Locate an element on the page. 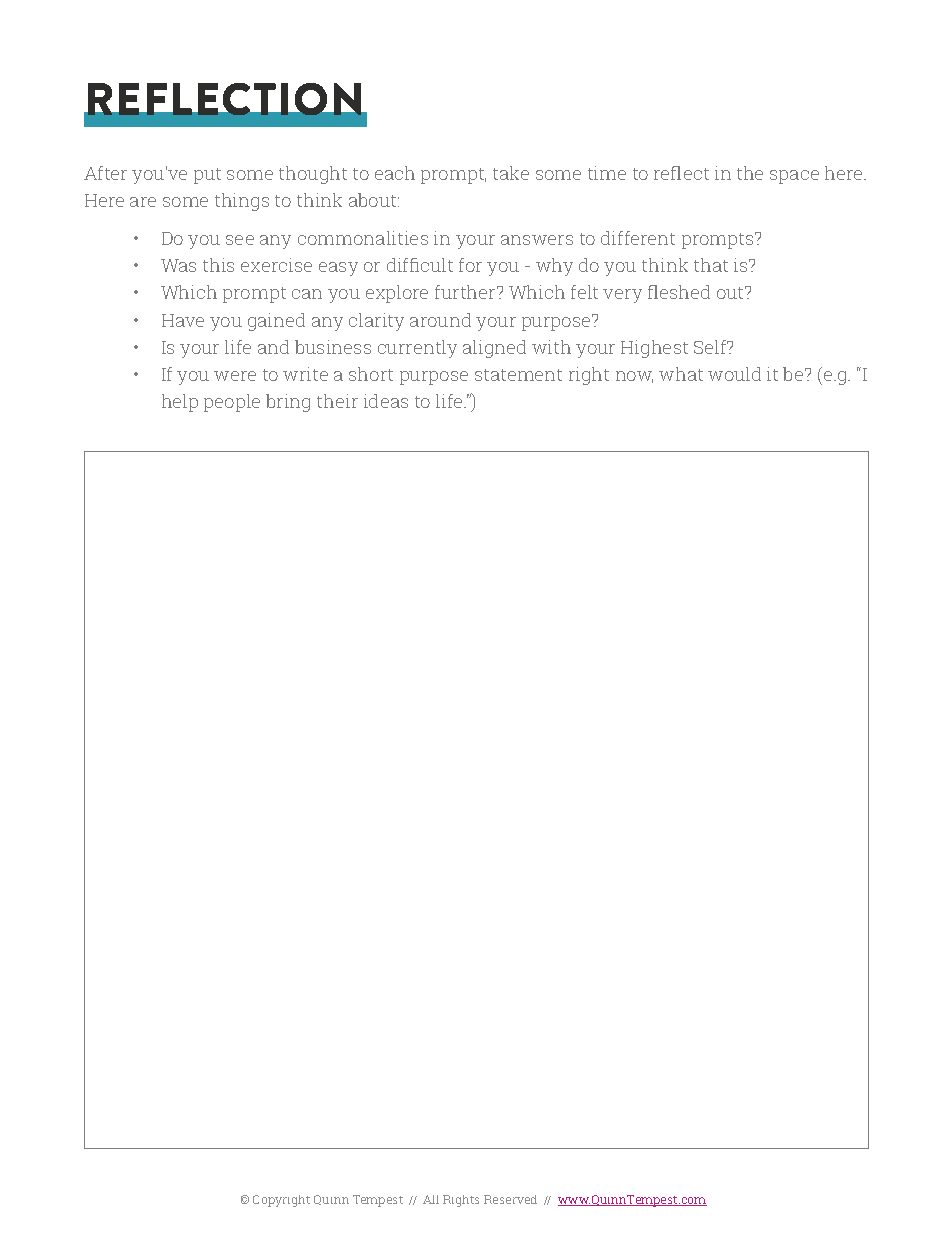 The width and height of the document is (952, 1233). All is located at coordinates (431, 1199).
